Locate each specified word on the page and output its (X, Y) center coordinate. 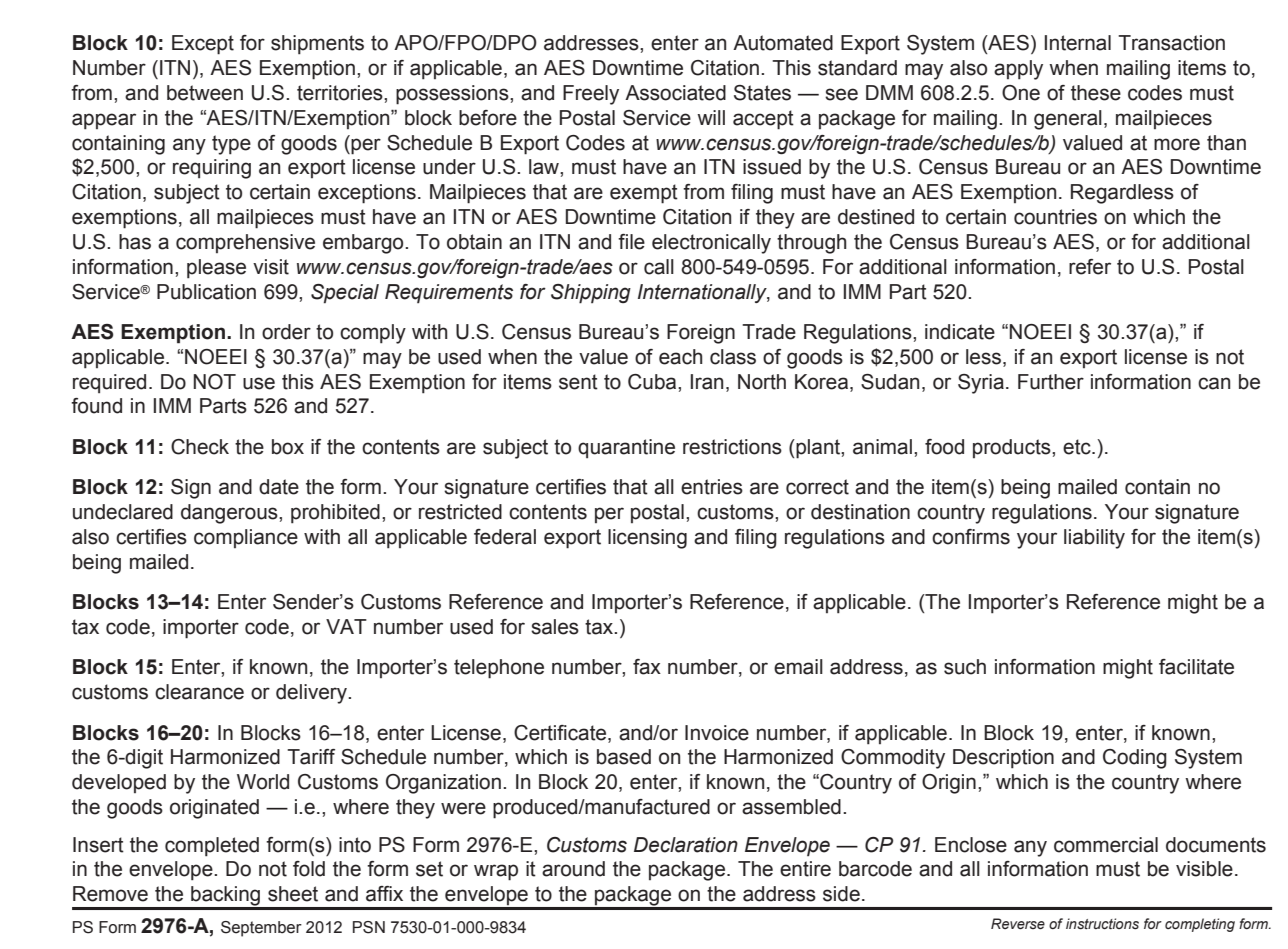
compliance (246, 538)
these (1096, 93)
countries (1055, 217)
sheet (293, 894)
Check (200, 447)
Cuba (653, 382)
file (631, 242)
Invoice (717, 733)
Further (1051, 382)
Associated (675, 93)
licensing (647, 539)
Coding (1135, 759)
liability (1094, 539)
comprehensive (245, 243)
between (205, 93)
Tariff (311, 757)
